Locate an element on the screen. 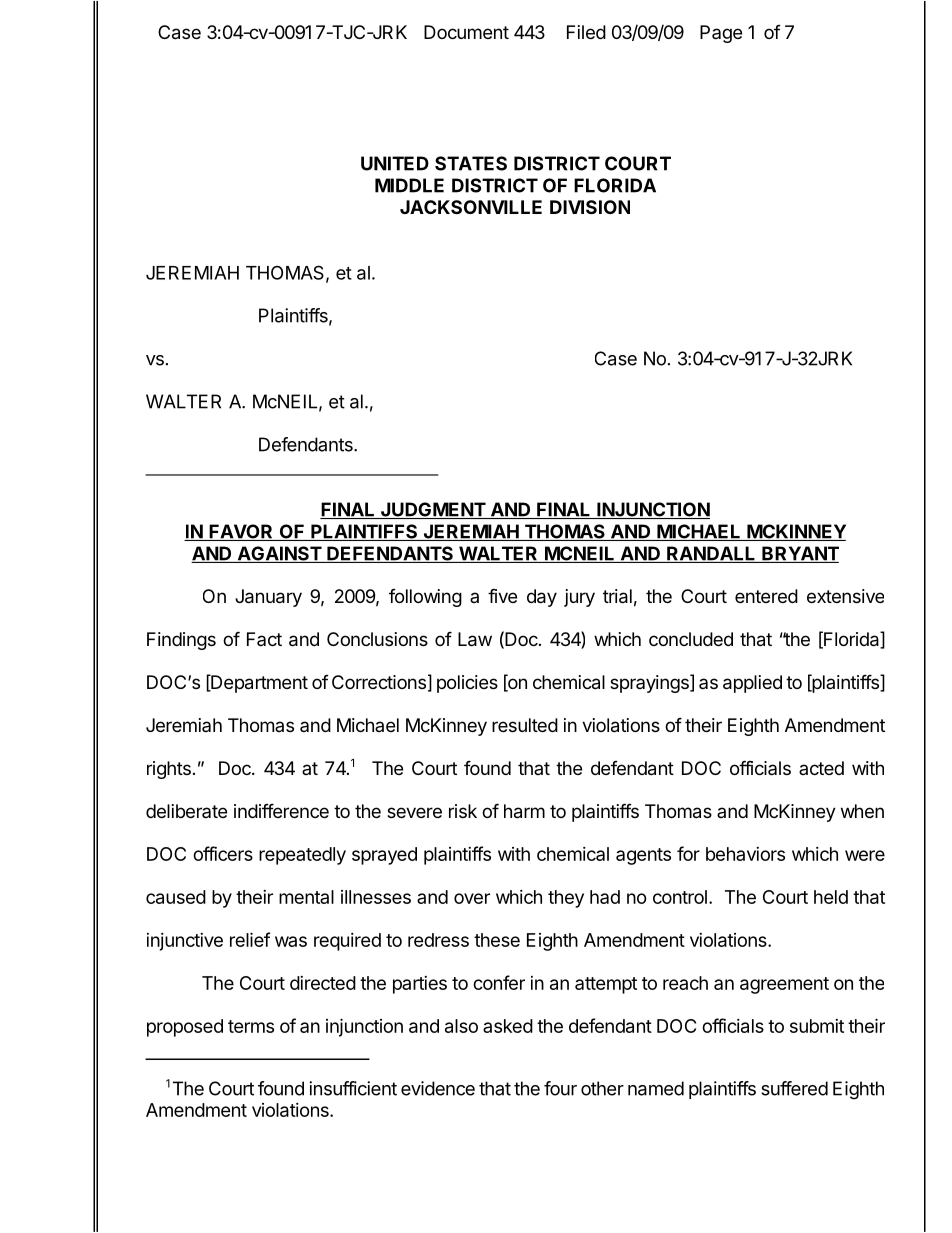 Image resolution: width=952 pixels, height=1233 pixels. JUDGMENT is located at coordinates (432, 510).
